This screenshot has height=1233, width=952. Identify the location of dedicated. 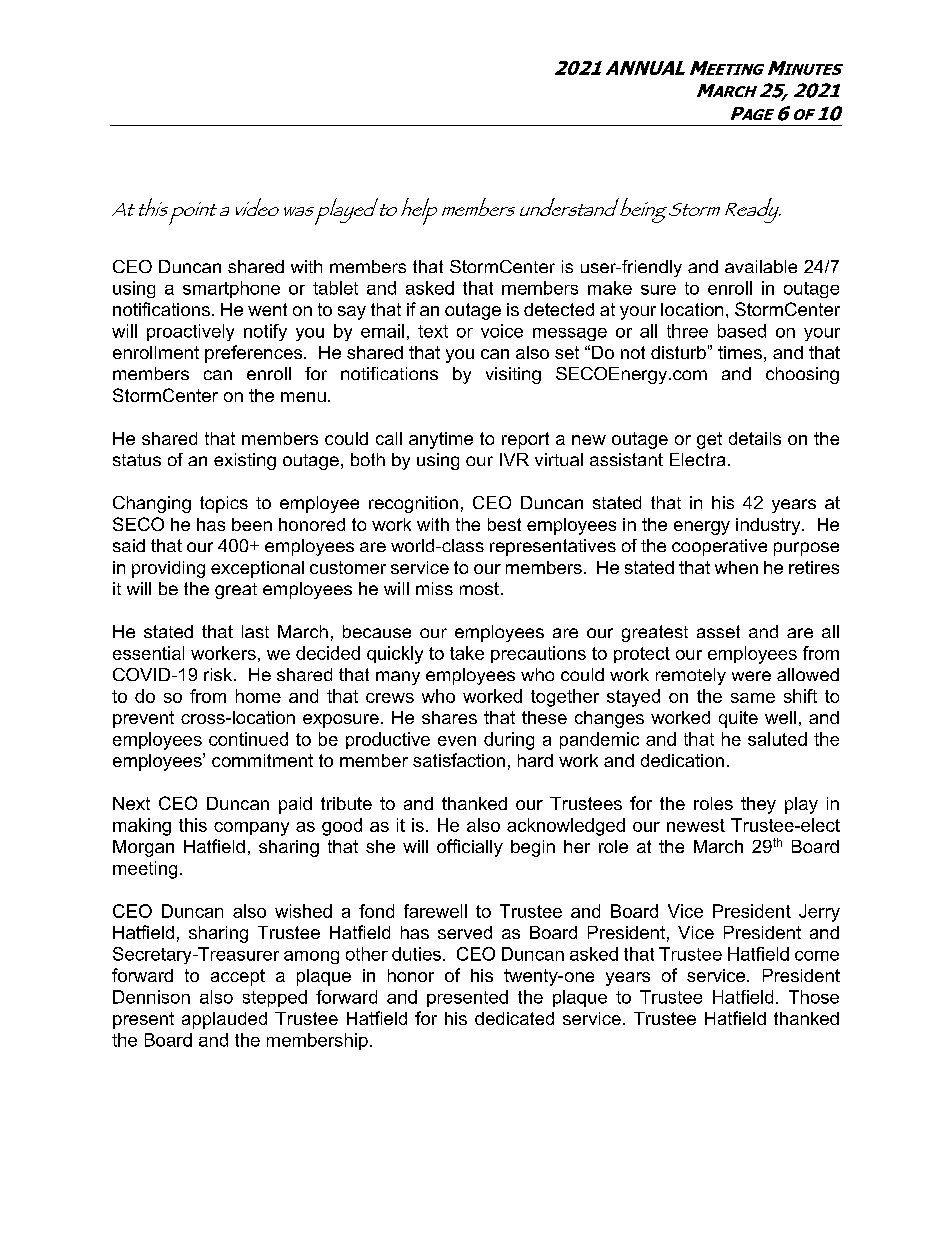
(514, 1018).
